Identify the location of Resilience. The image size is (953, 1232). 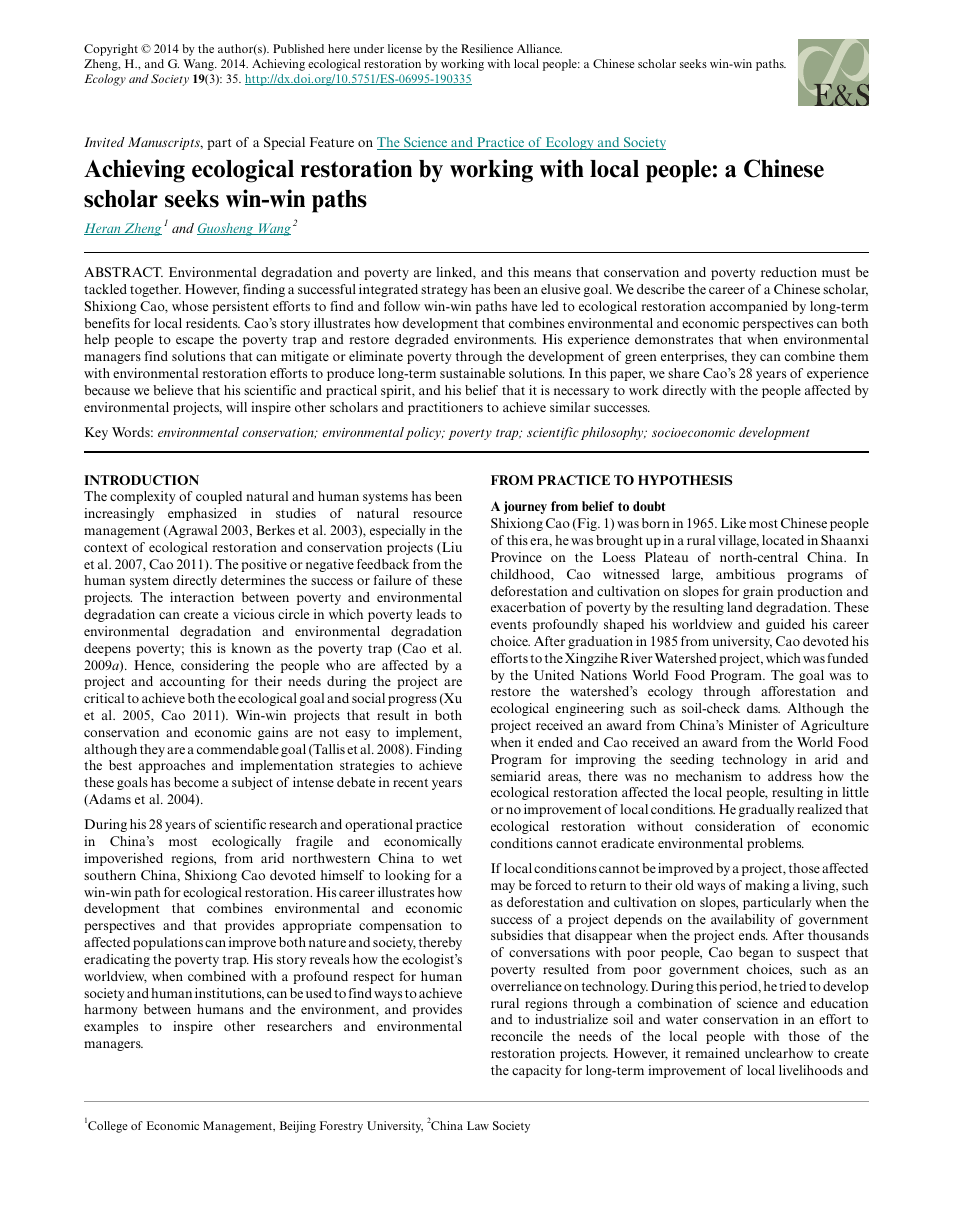
(487, 48).
